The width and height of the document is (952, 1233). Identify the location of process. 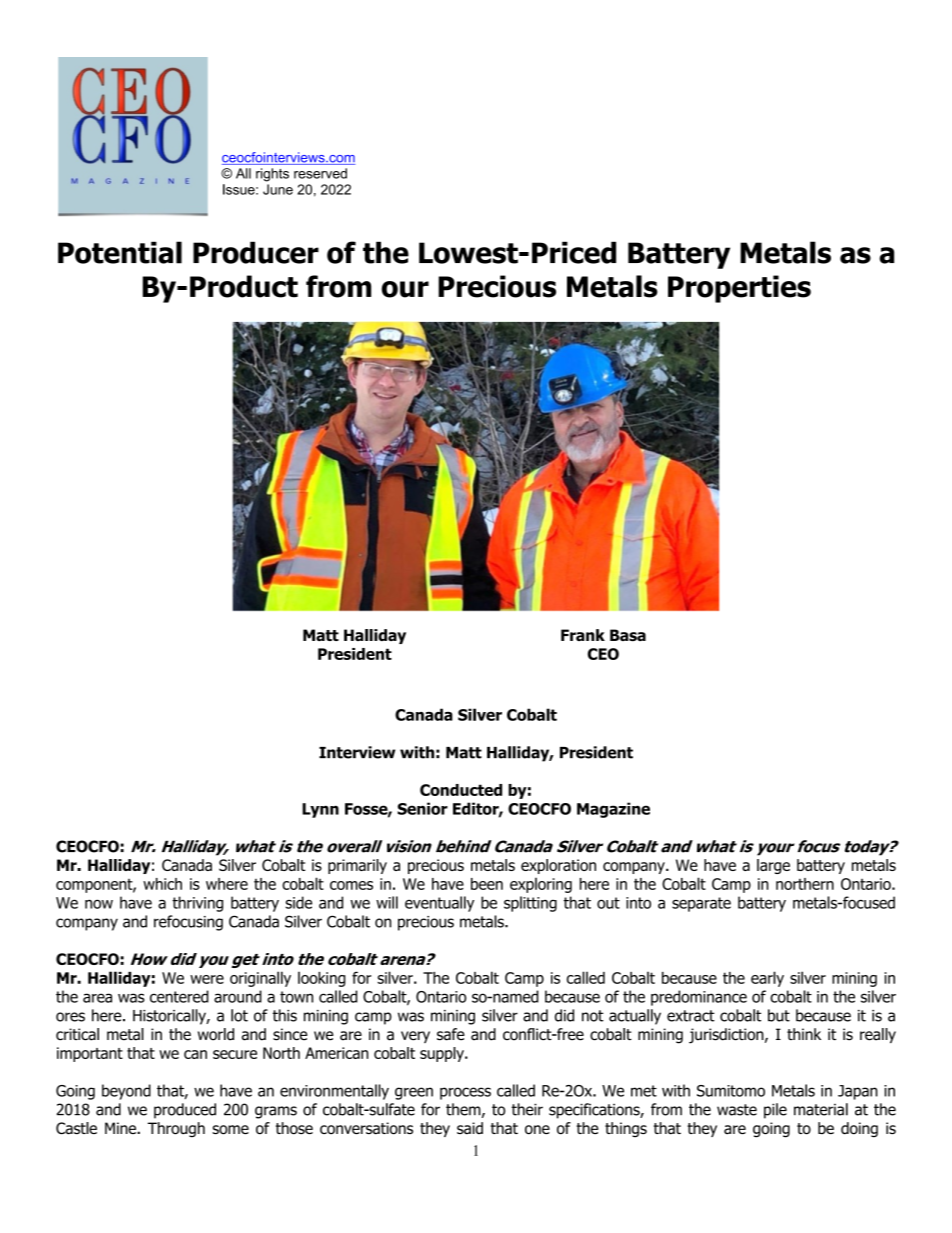
(465, 1093).
